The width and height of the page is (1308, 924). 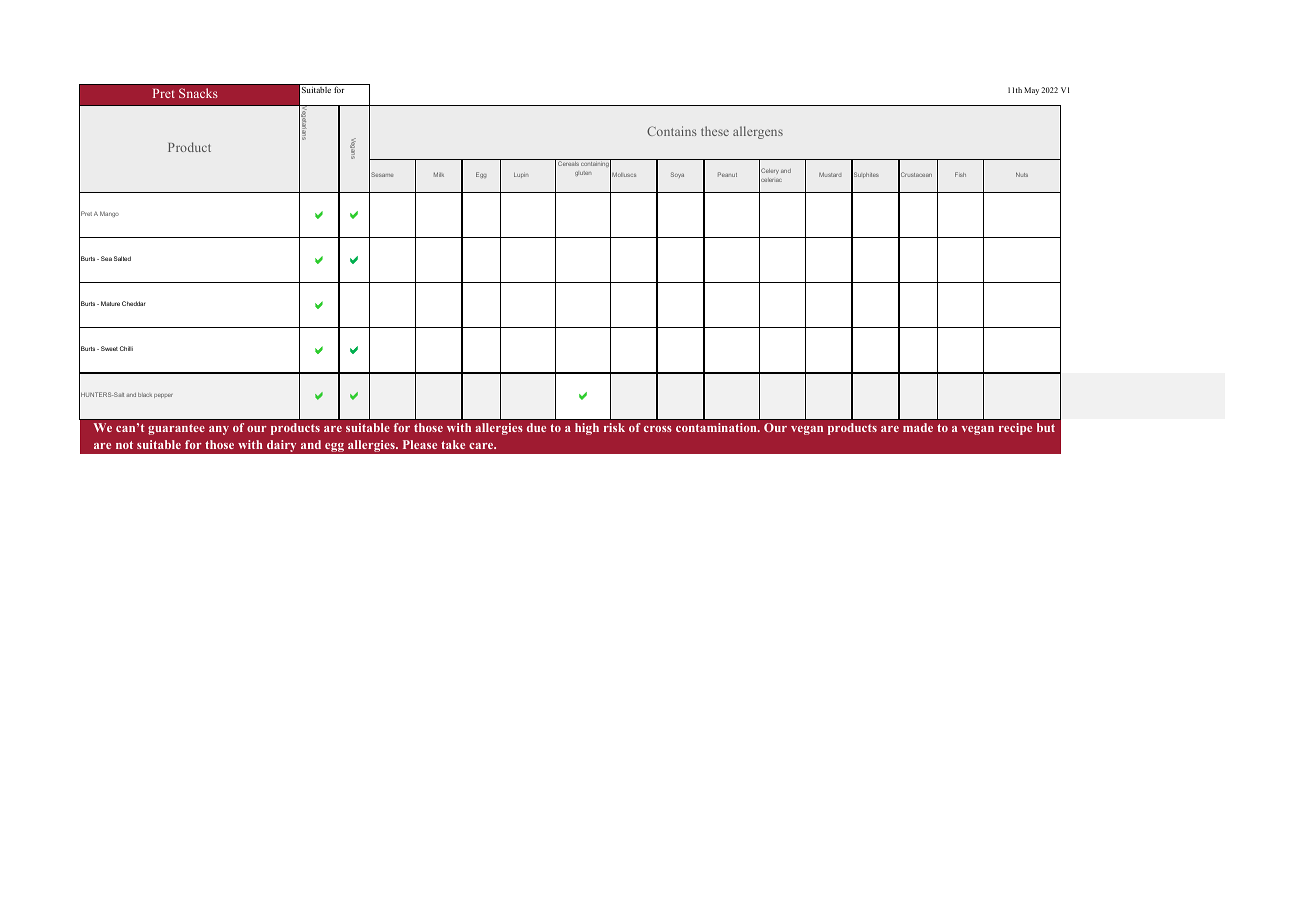 I want to click on gluten, so click(x=583, y=173).
